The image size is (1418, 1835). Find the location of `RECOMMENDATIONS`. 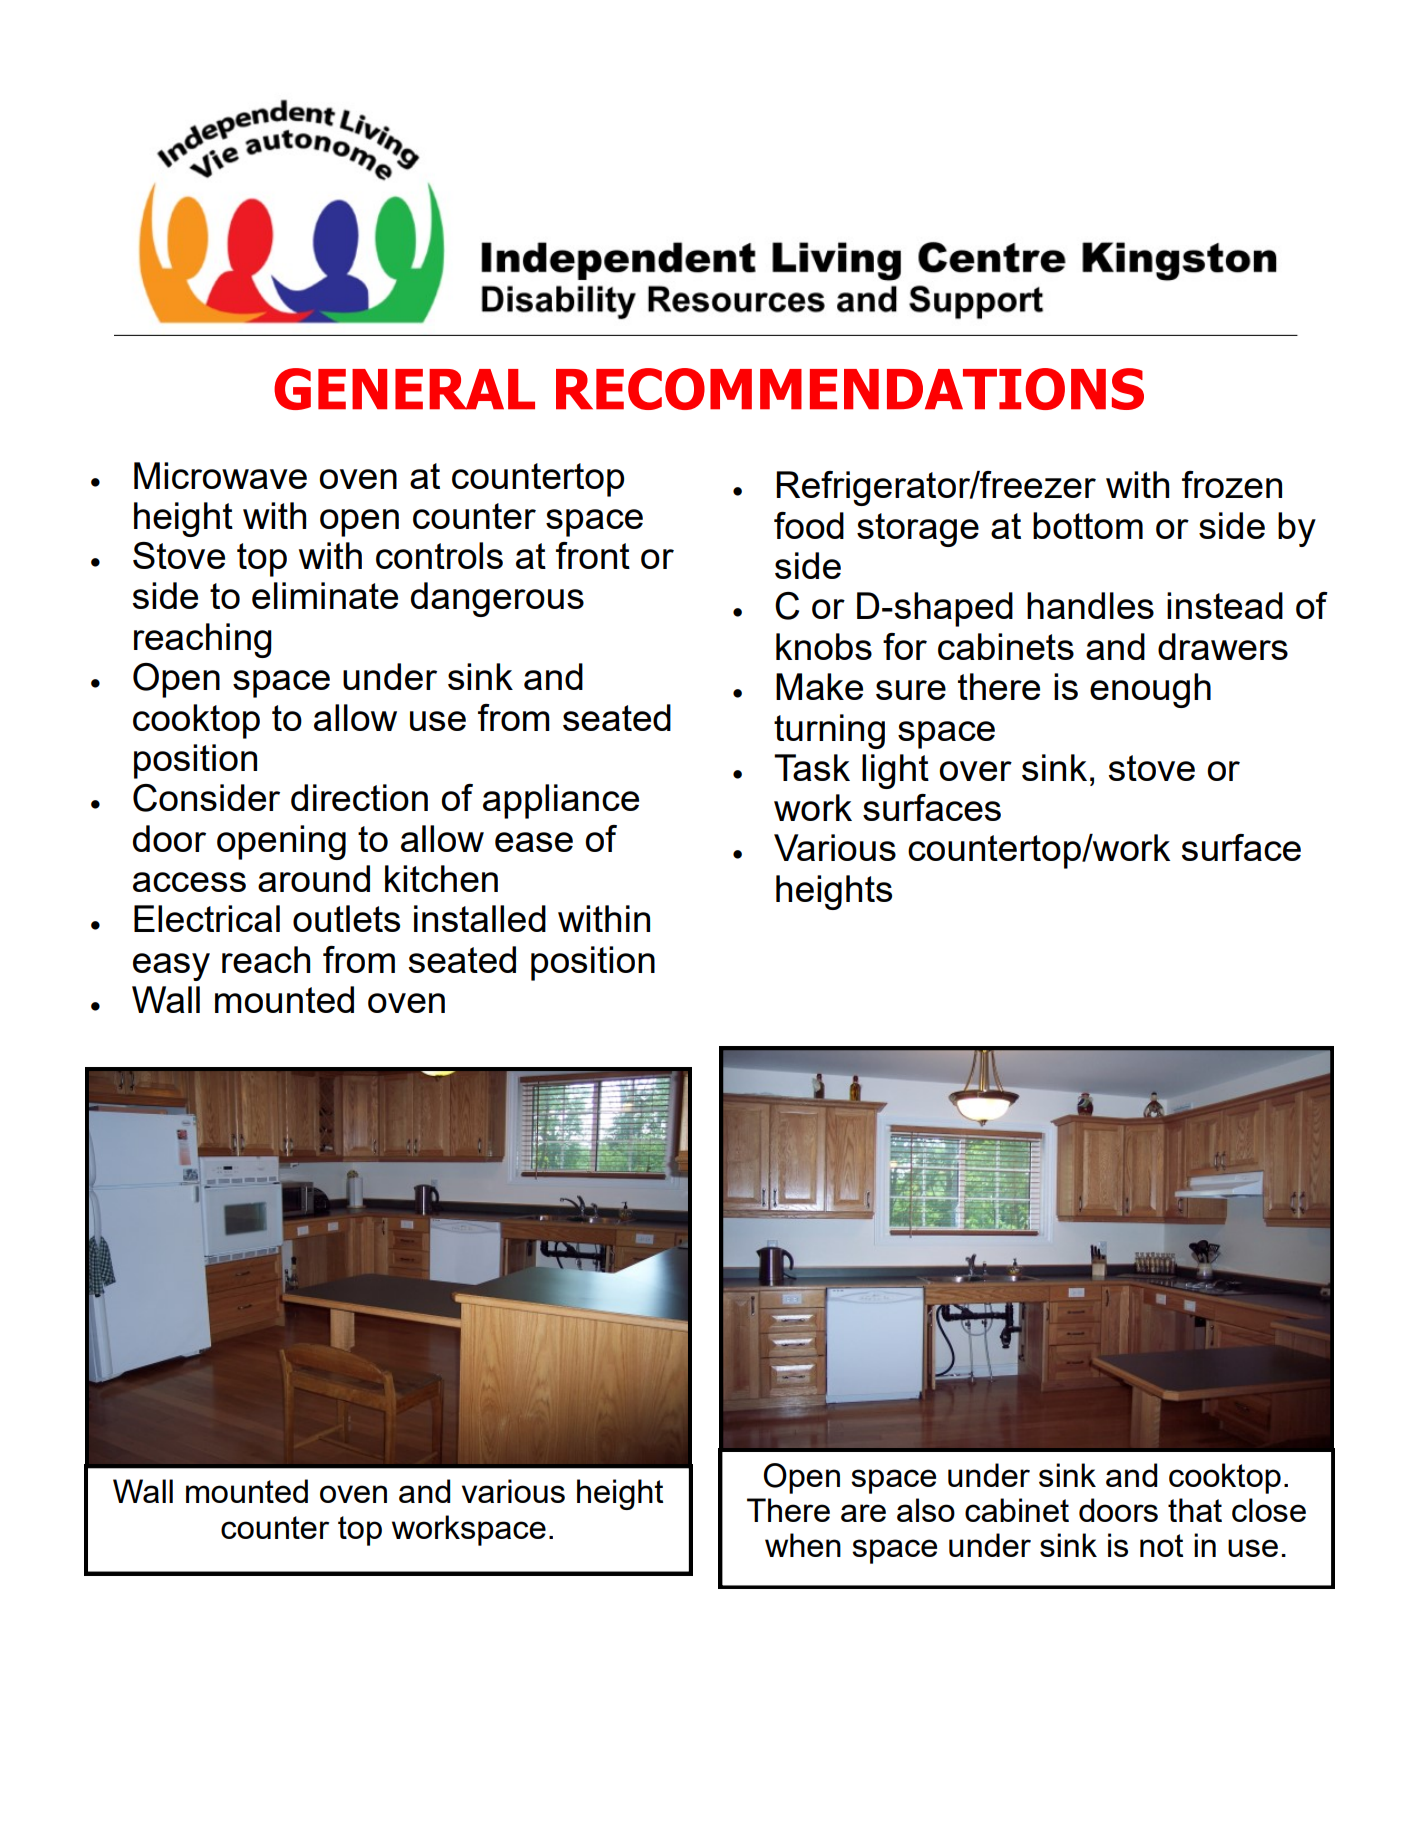

RECOMMENDATIONS is located at coordinates (850, 389).
